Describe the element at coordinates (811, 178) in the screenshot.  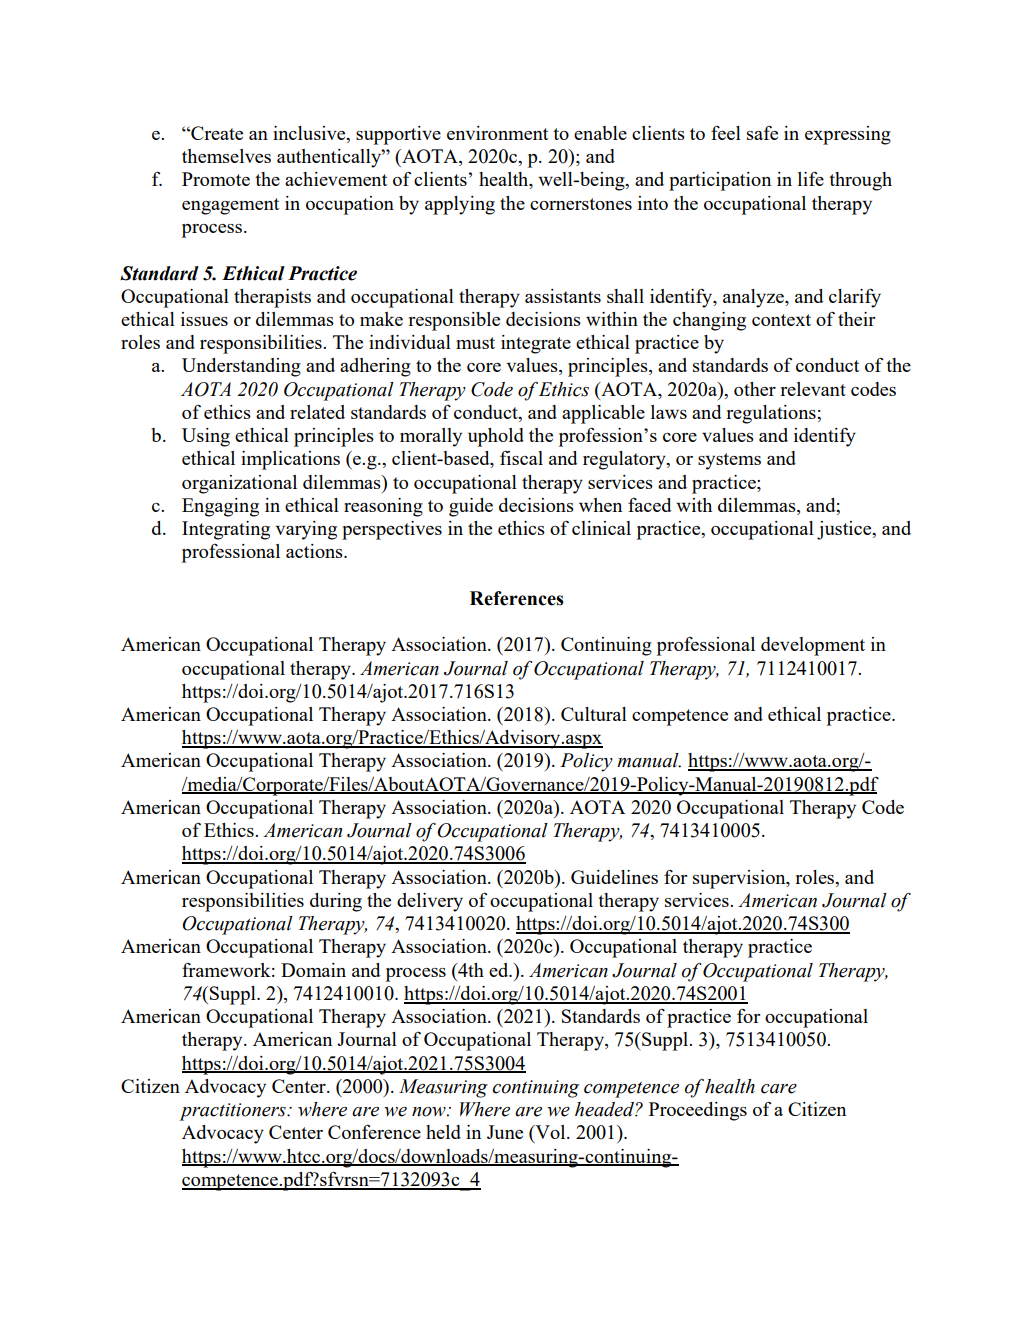
I see `life` at that location.
